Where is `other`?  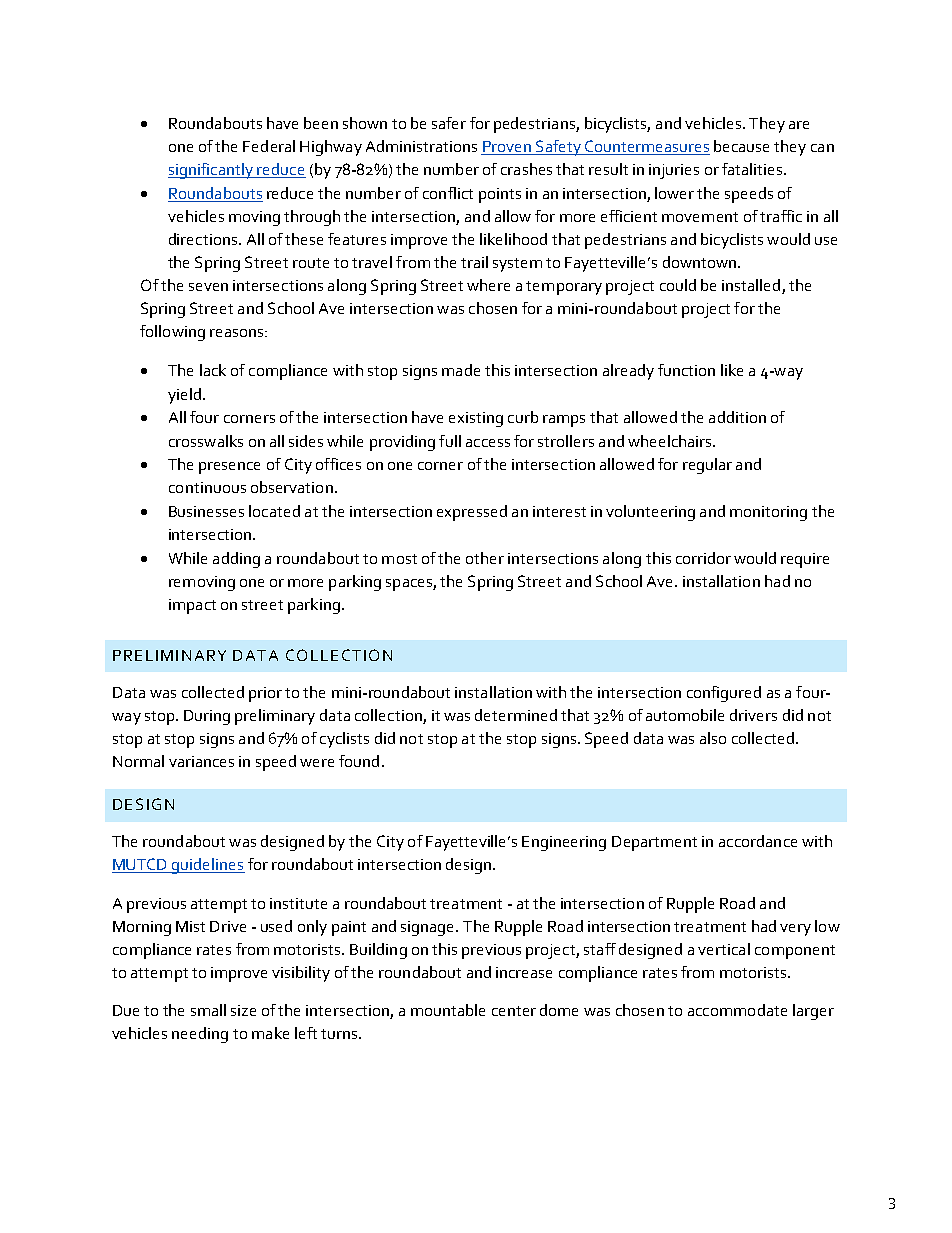
other is located at coordinates (485, 558).
